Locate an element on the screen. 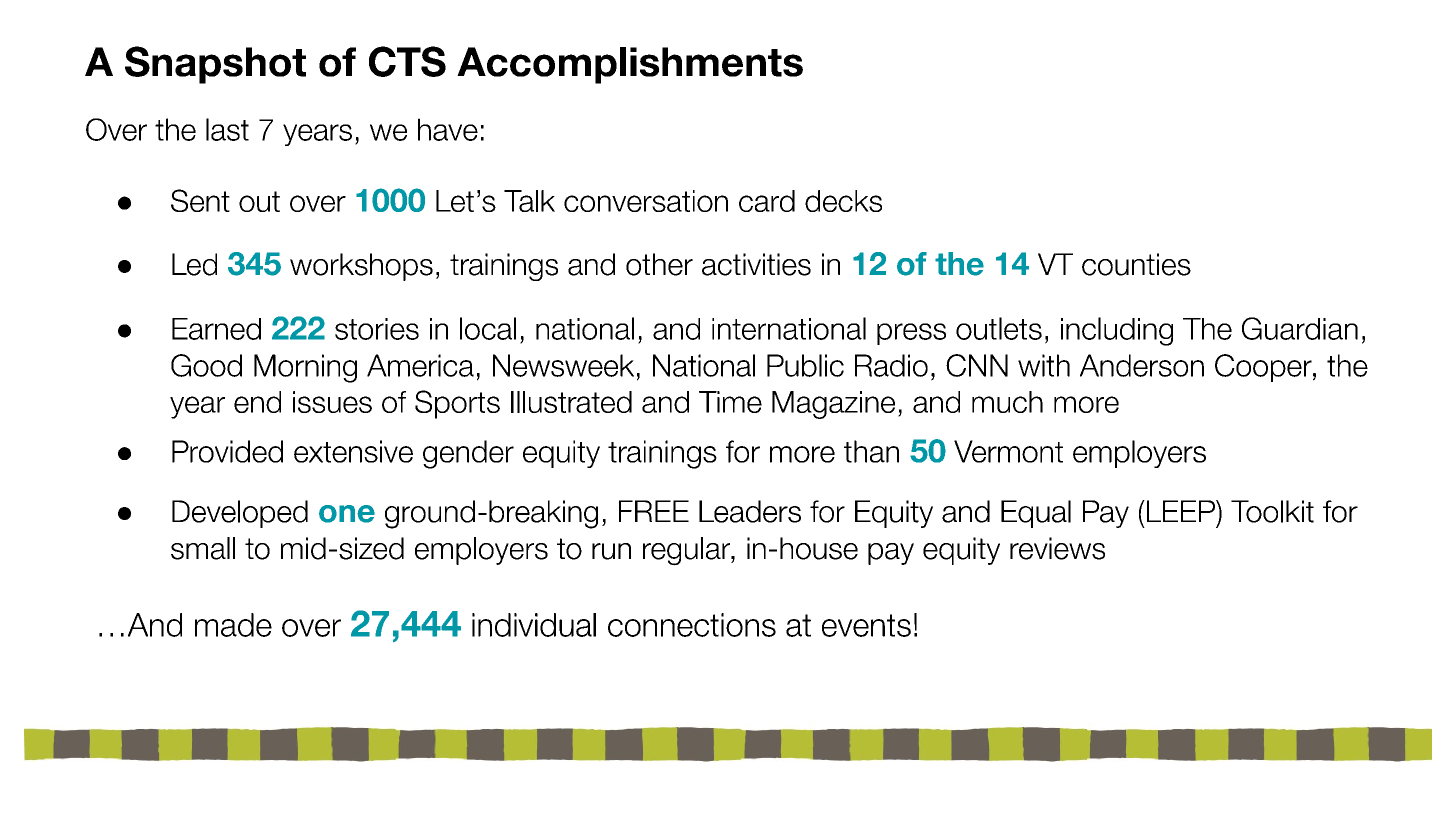 This screenshot has height=819, width=1456. Toolkit is located at coordinates (1272, 511).
